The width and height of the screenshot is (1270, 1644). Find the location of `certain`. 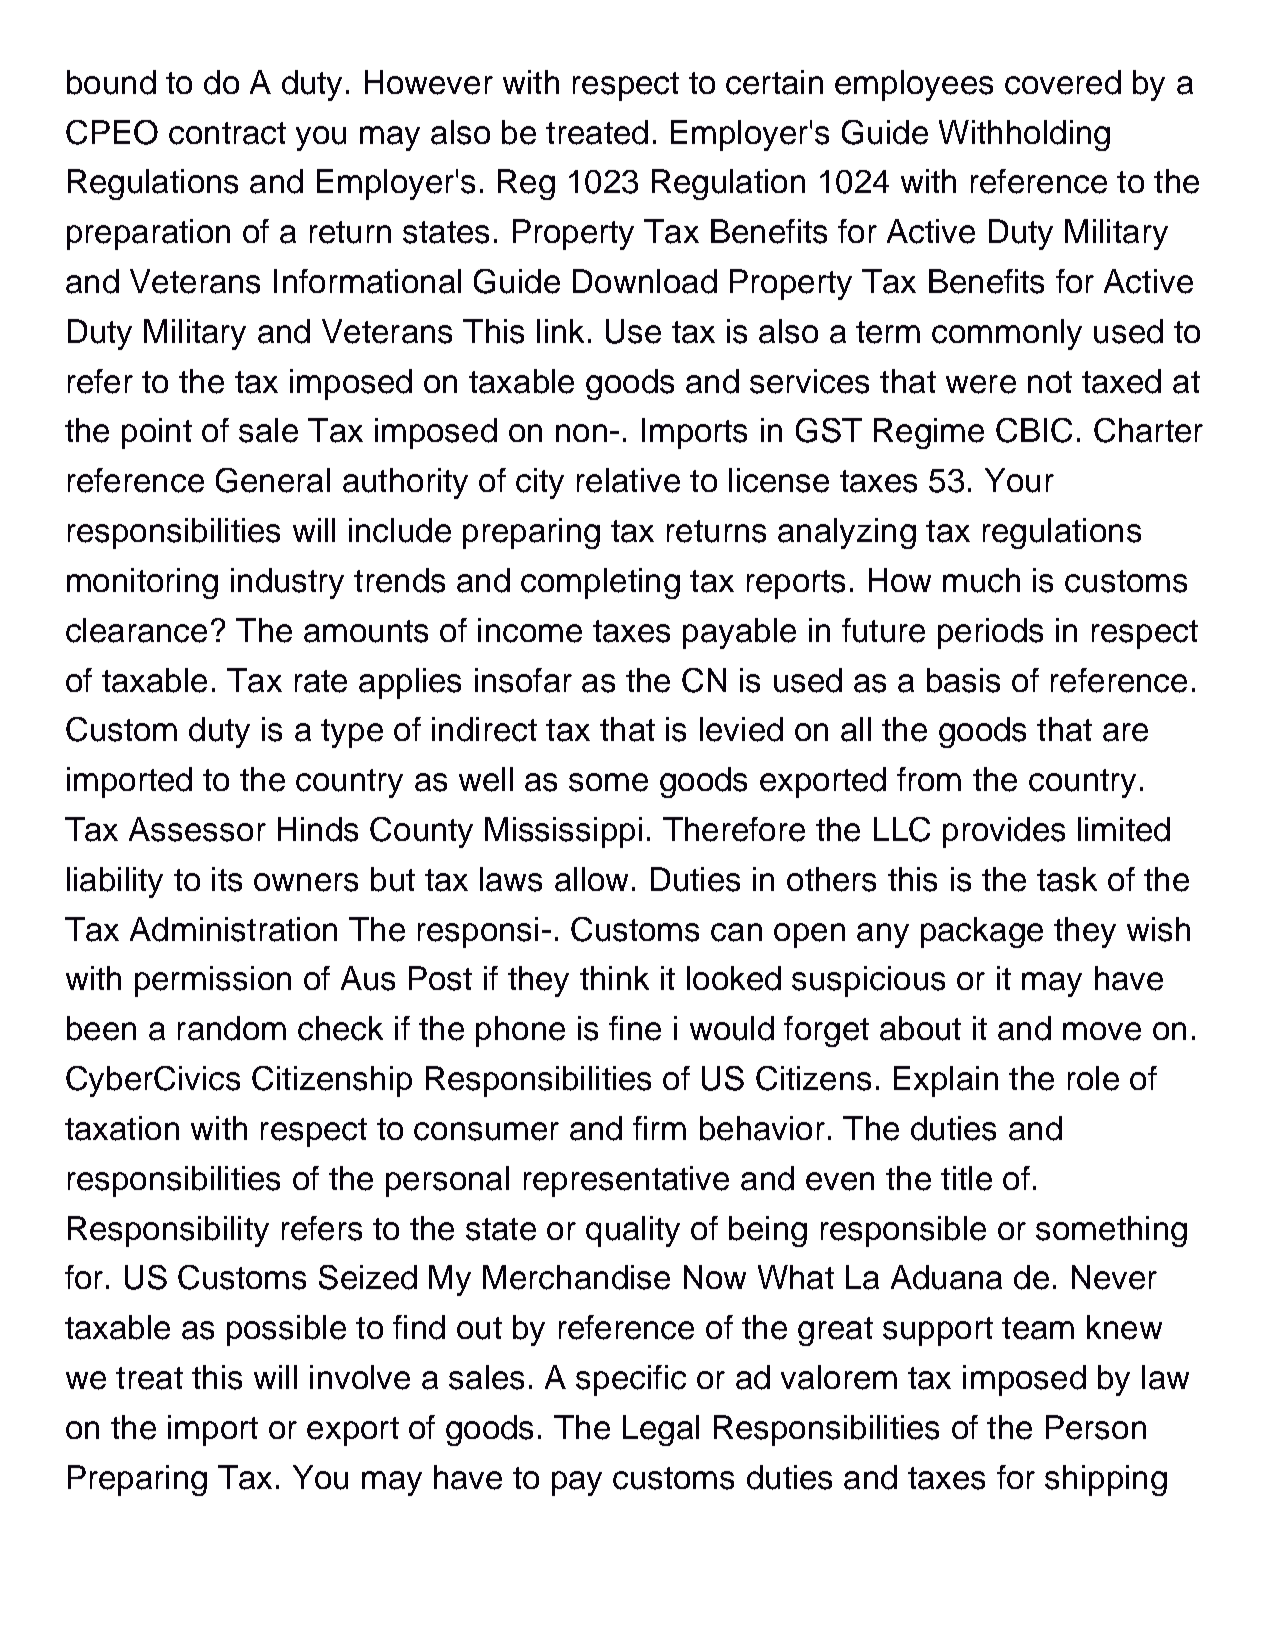

certain is located at coordinates (774, 82).
